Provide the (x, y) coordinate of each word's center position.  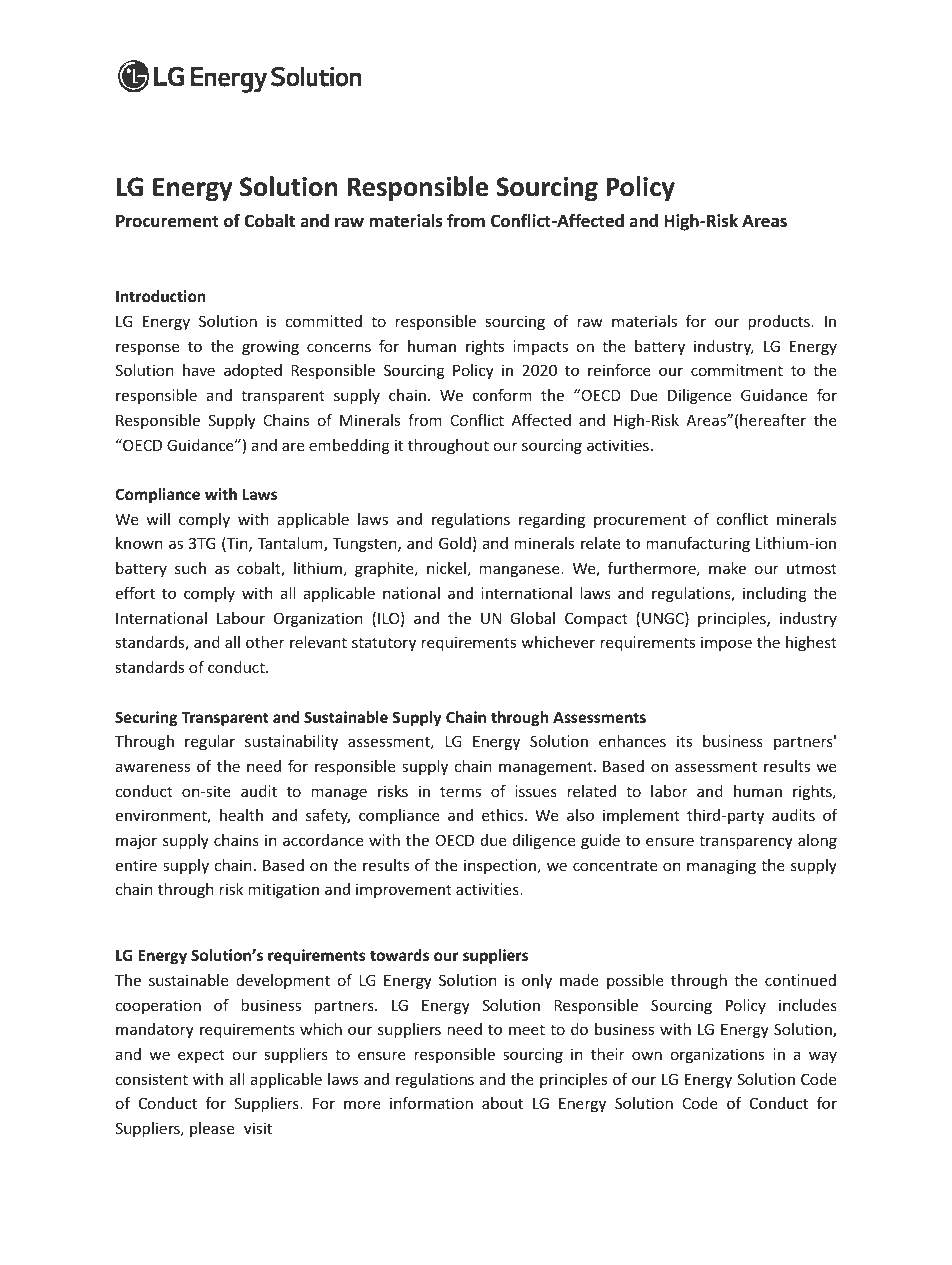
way (823, 1057)
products (780, 322)
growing (270, 347)
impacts (540, 347)
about (502, 1103)
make (727, 568)
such (190, 568)
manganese (521, 571)
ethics (502, 815)
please (212, 1129)
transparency (746, 842)
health (241, 815)
